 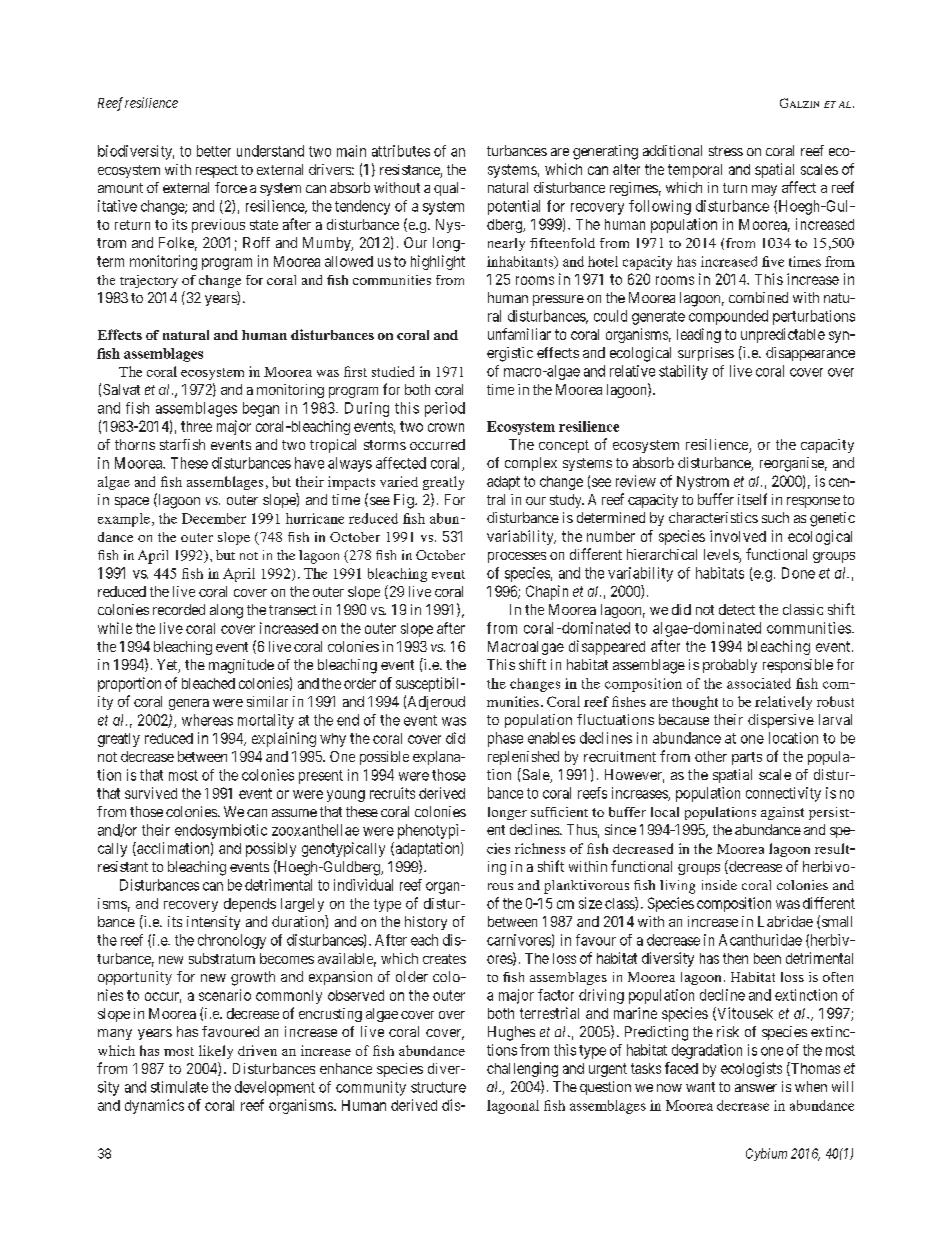 What do you see at coordinates (217, 171) in the page?
I see `respect` at bounding box center [217, 171].
